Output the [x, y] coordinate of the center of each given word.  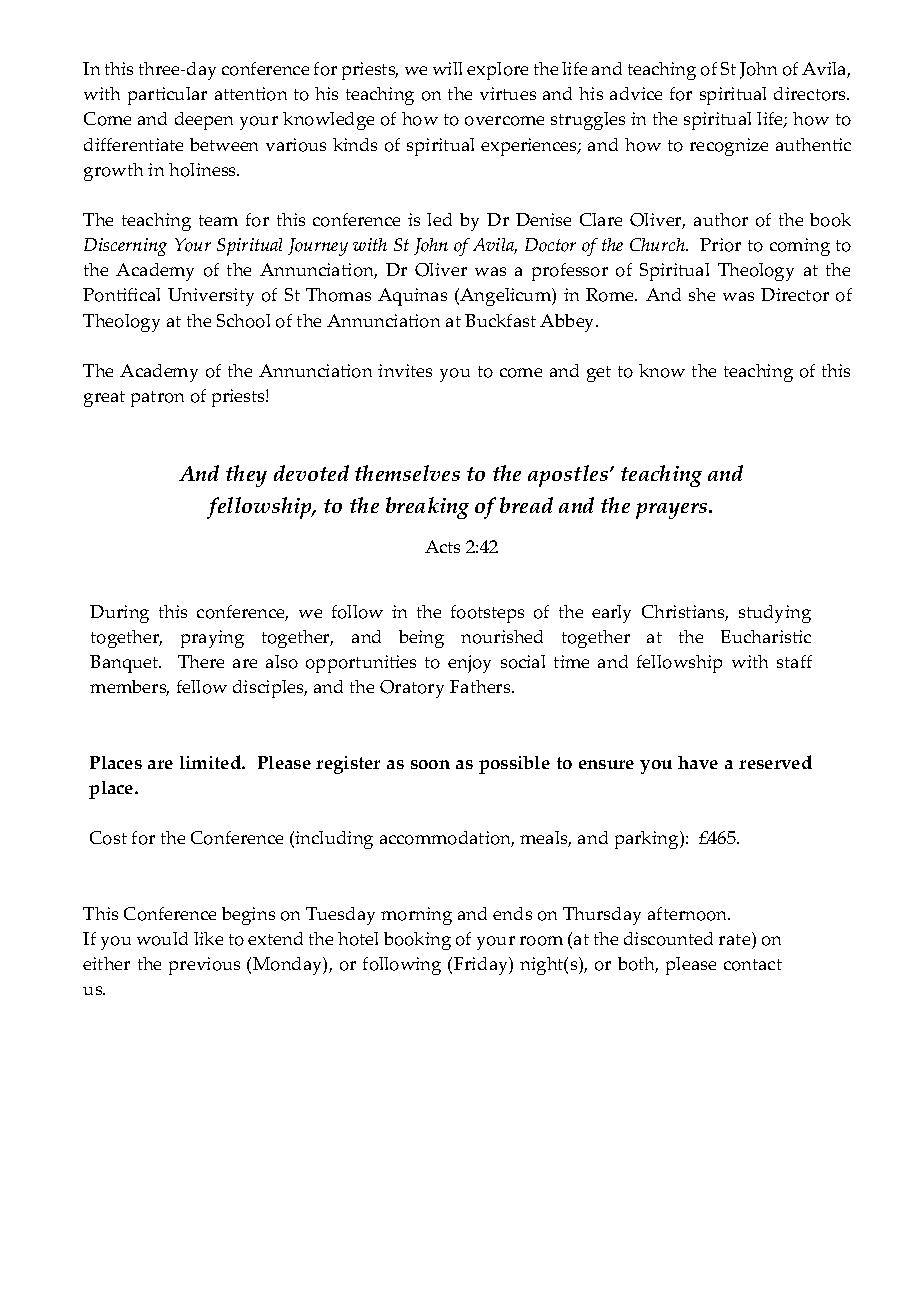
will [447, 68]
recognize [729, 147]
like [208, 938]
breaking [427, 508]
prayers [673, 511]
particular [167, 96]
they [246, 476]
